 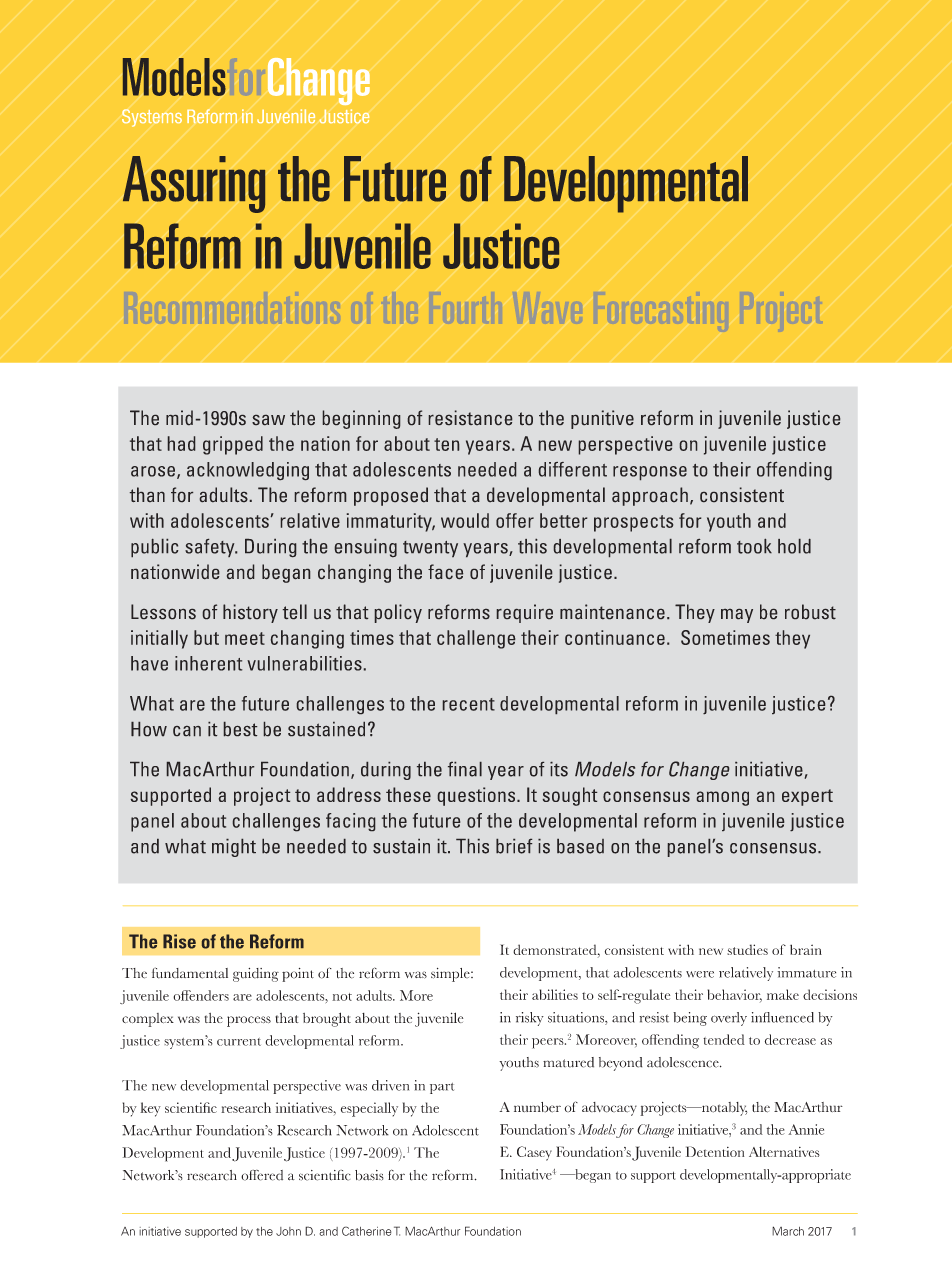 I want to click on John, so click(x=288, y=1231).
